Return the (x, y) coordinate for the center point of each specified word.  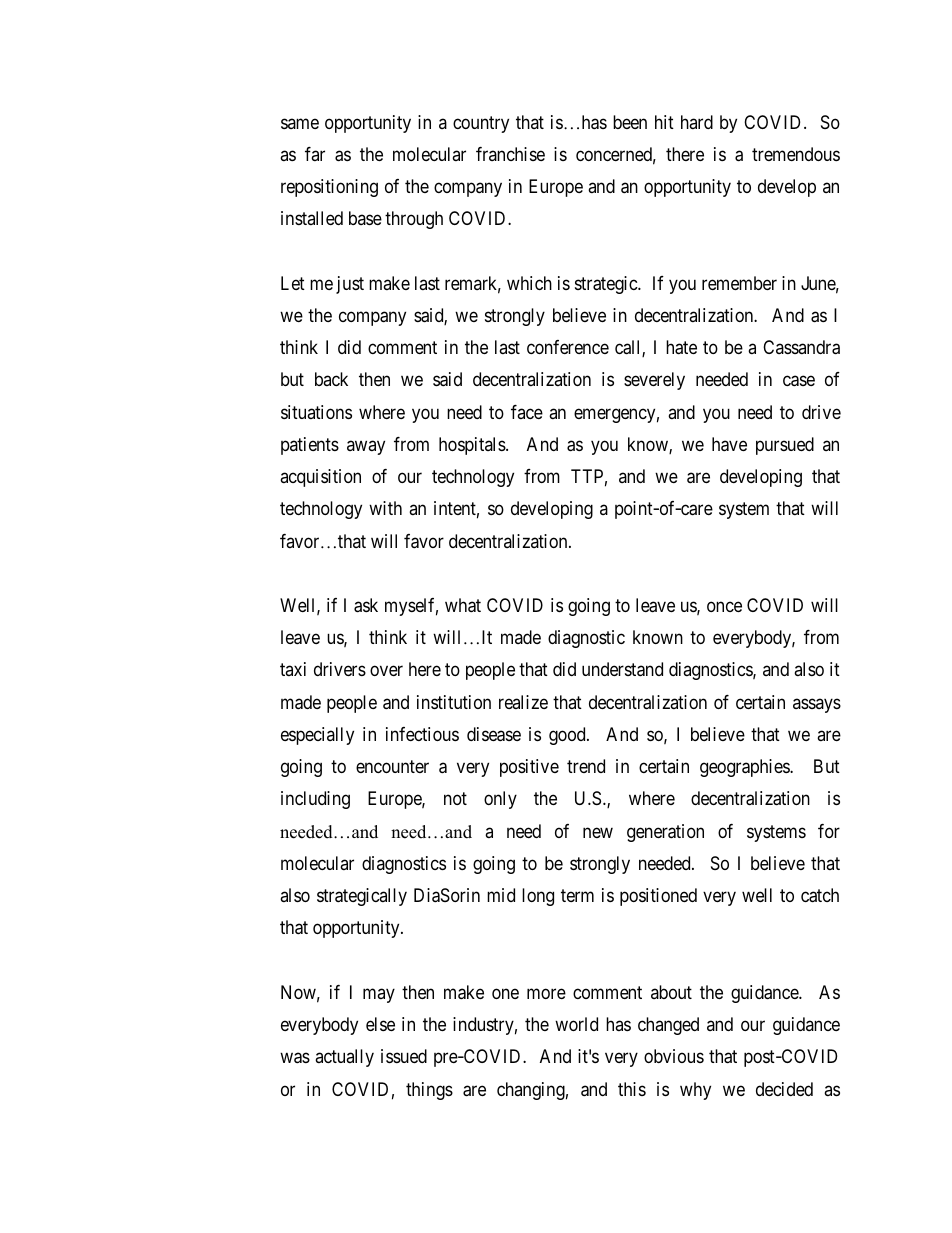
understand (622, 669)
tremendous (796, 154)
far (315, 154)
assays (817, 705)
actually (344, 1058)
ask (366, 605)
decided (784, 1089)
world (576, 1024)
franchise (510, 154)
